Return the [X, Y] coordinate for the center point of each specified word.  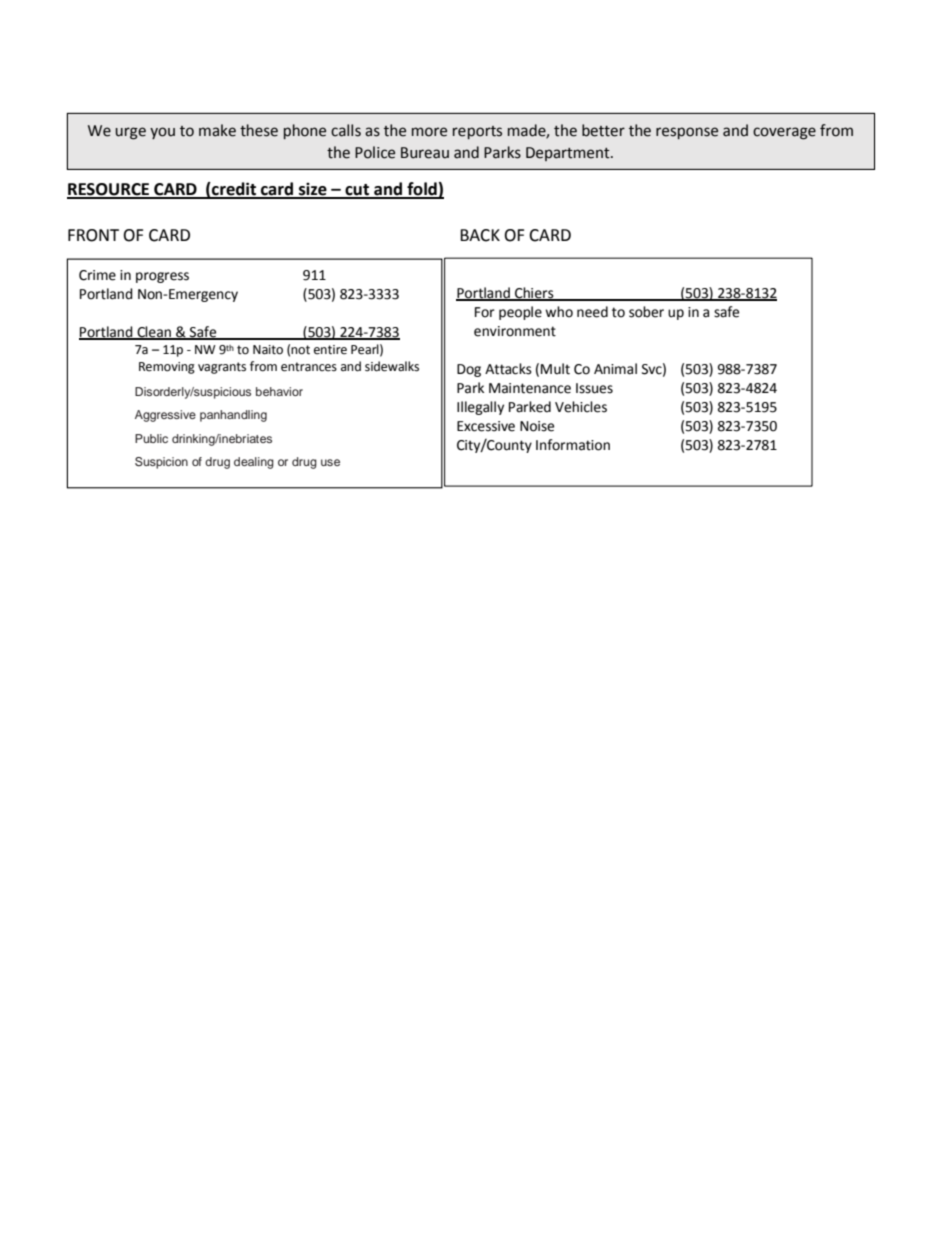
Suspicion [161, 463]
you [162, 133]
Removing [167, 368]
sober [646, 312]
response [687, 133]
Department [569, 154]
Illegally [480, 408]
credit [234, 190]
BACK [480, 235]
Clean [154, 332]
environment [515, 331]
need [592, 312]
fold [422, 190]
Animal [615, 369]
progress [162, 277]
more [429, 132]
